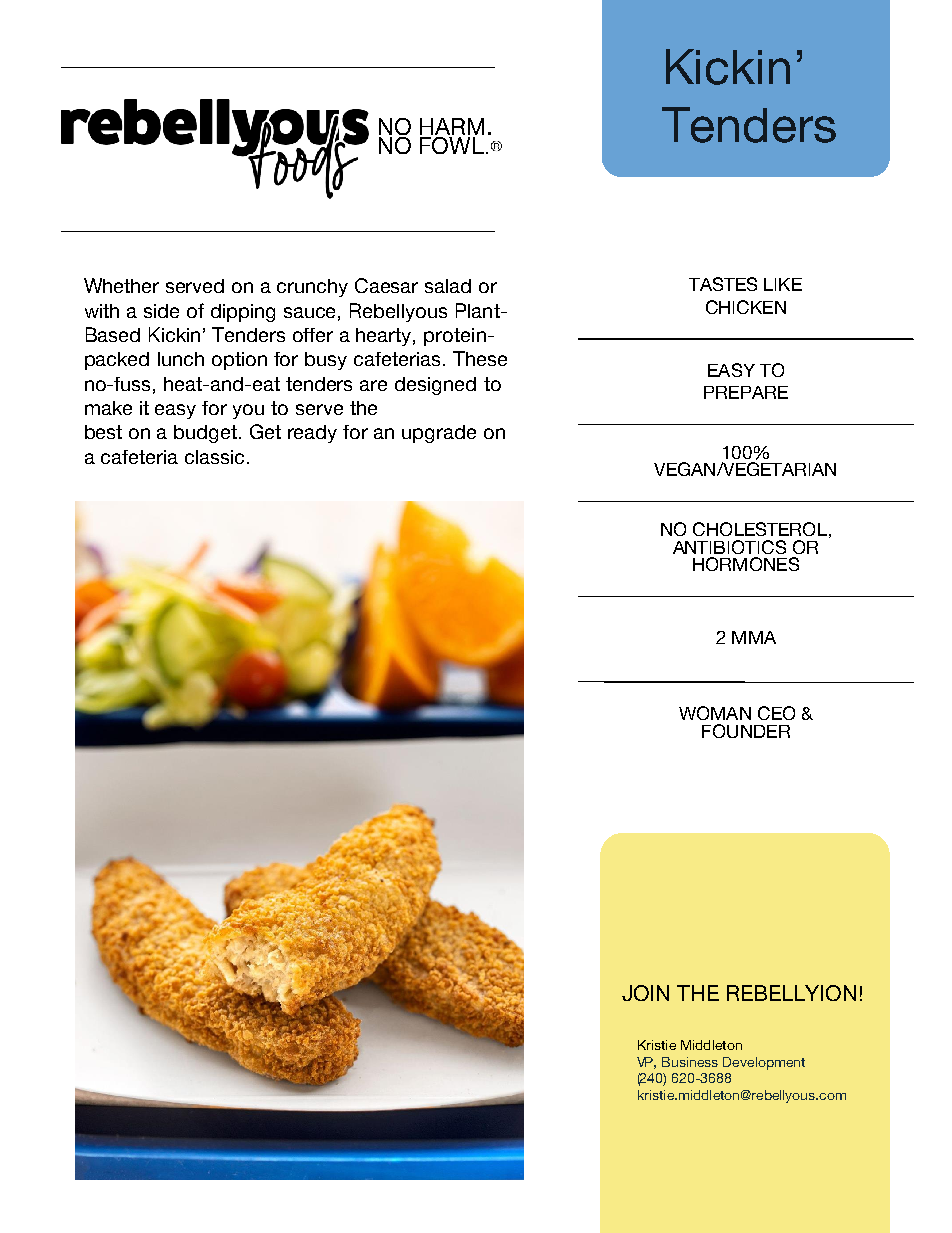 The image size is (952, 1233). What do you see at coordinates (715, 713) in the screenshot?
I see `WOMAN` at bounding box center [715, 713].
